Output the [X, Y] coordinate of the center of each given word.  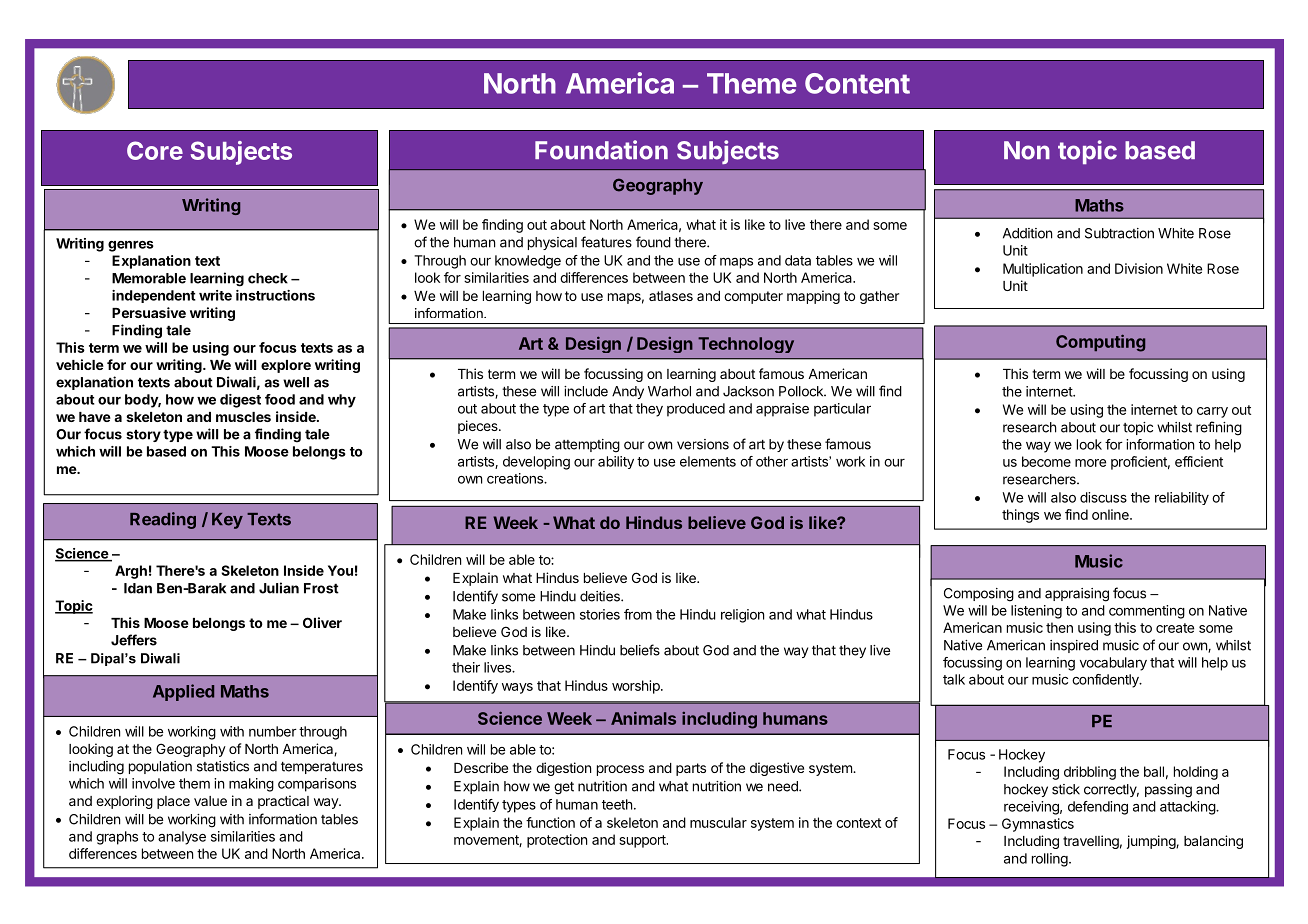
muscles [243, 417]
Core [155, 150]
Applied [183, 692]
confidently [1106, 681]
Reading [163, 520]
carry [1212, 412]
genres [131, 246]
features [606, 242]
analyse [182, 838]
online [1111, 514]
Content [857, 83]
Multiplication [1043, 270]
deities [601, 596]
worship [637, 687]
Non [1027, 150]
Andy [628, 392]
